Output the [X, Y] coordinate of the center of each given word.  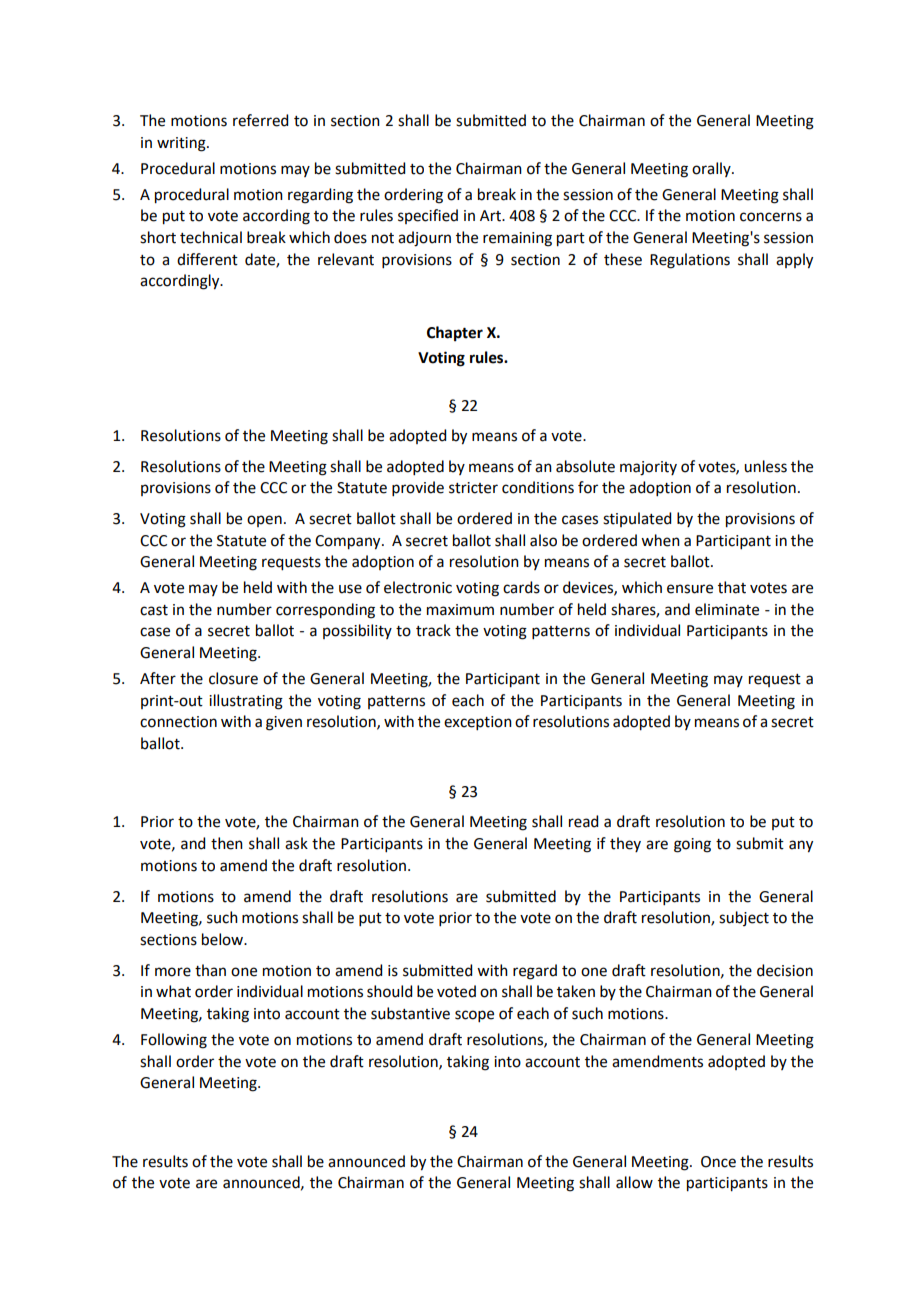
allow [634, 1182]
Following [174, 1041]
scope [474, 1016]
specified [428, 216]
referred [260, 120]
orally [712, 169]
